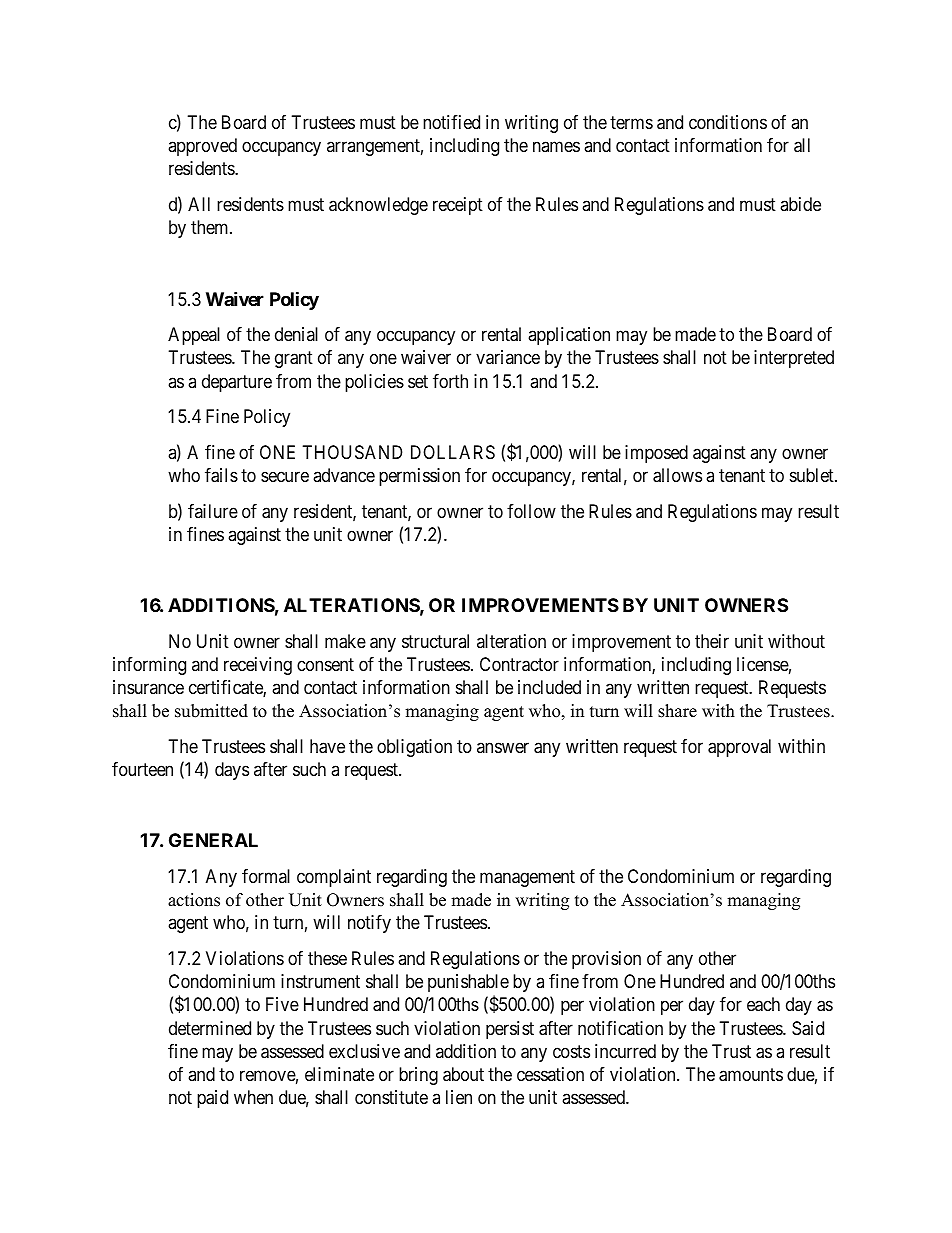 The image size is (952, 1233). I want to click on conditions, so click(728, 122).
